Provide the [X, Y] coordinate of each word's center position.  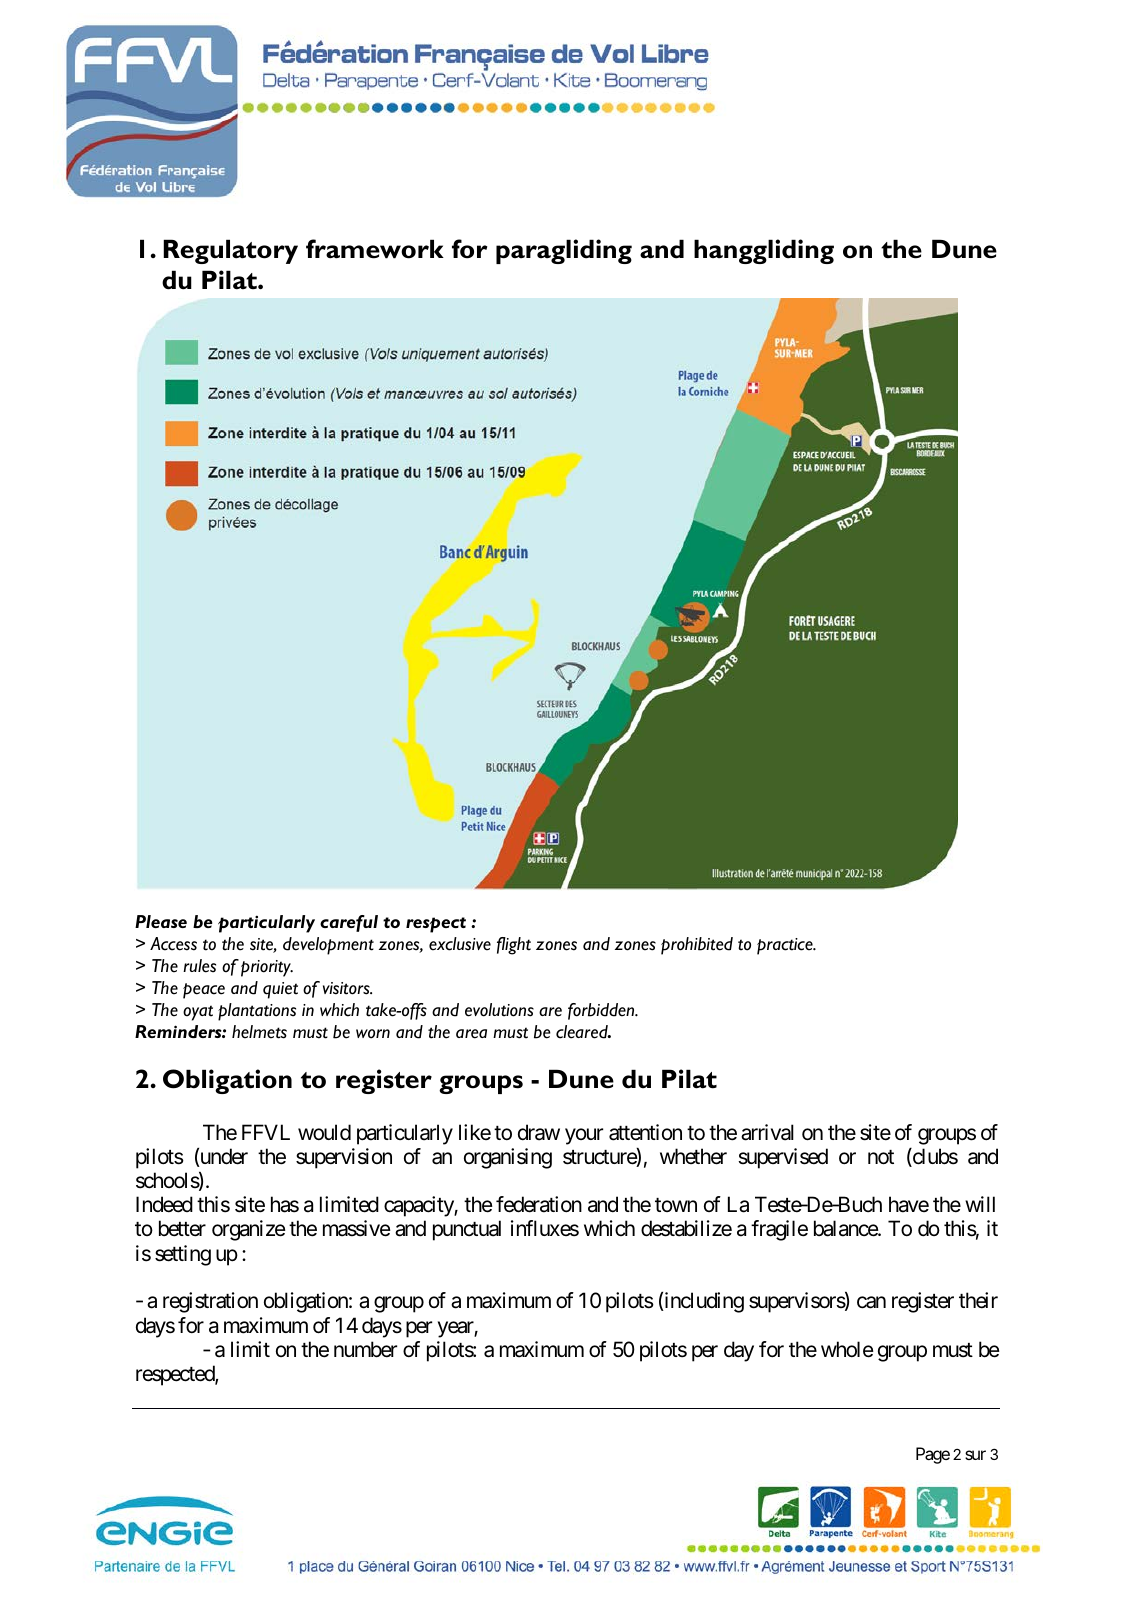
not [881, 1157]
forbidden [602, 1011]
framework [375, 249]
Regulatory [230, 251]
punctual [467, 1230]
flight [514, 946]
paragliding [564, 251]
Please [161, 921]
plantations [257, 1012]
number [365, 1349]
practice [786, 946]
